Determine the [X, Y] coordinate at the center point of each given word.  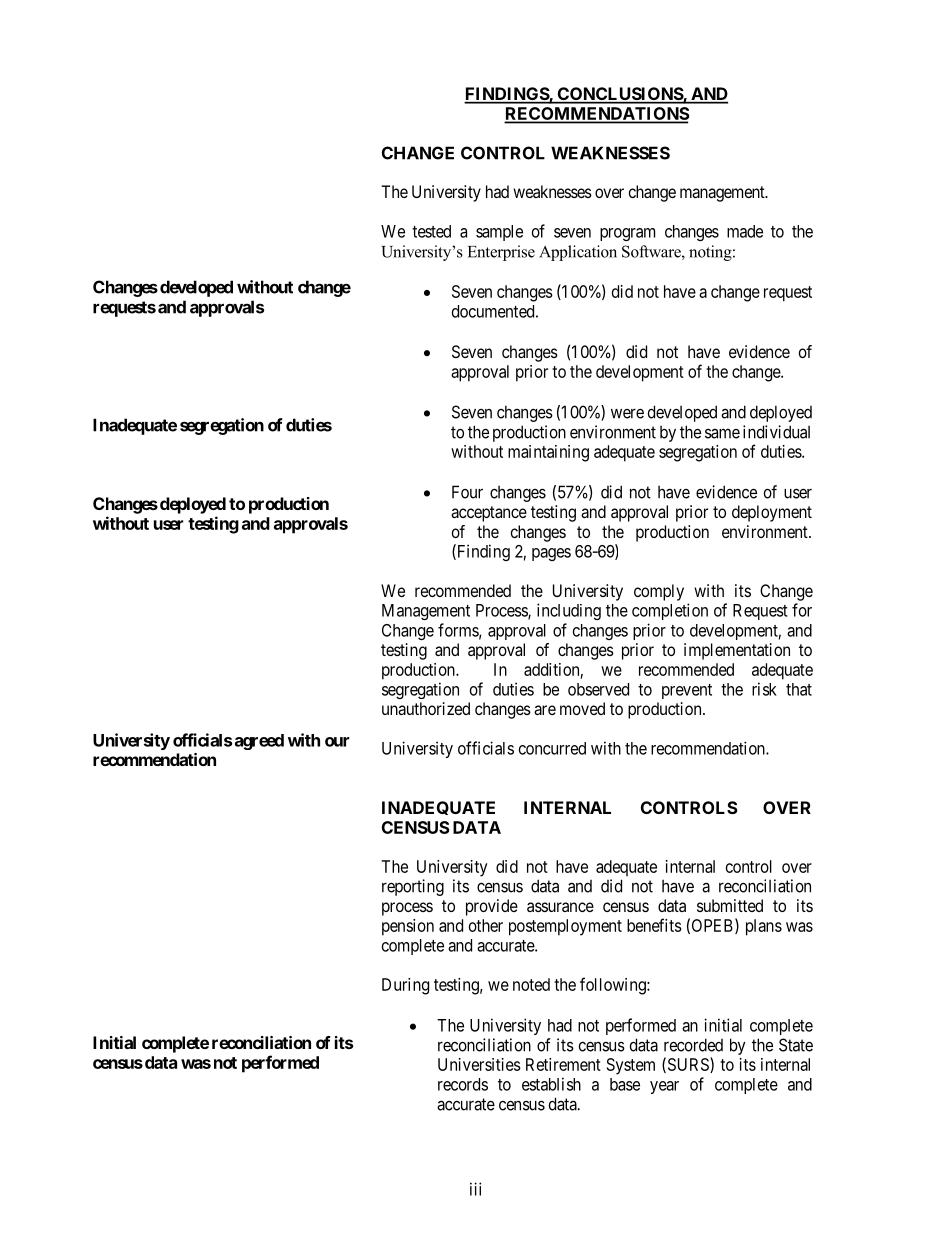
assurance [560, 907]
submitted [730, 905]
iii [476, 1189]
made [745, 231]
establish [551, 1084]
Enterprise [501, 253]
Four [467, 492]
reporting [413, 887]
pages [551, 554]
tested [431, 231]
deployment [772, 513]
